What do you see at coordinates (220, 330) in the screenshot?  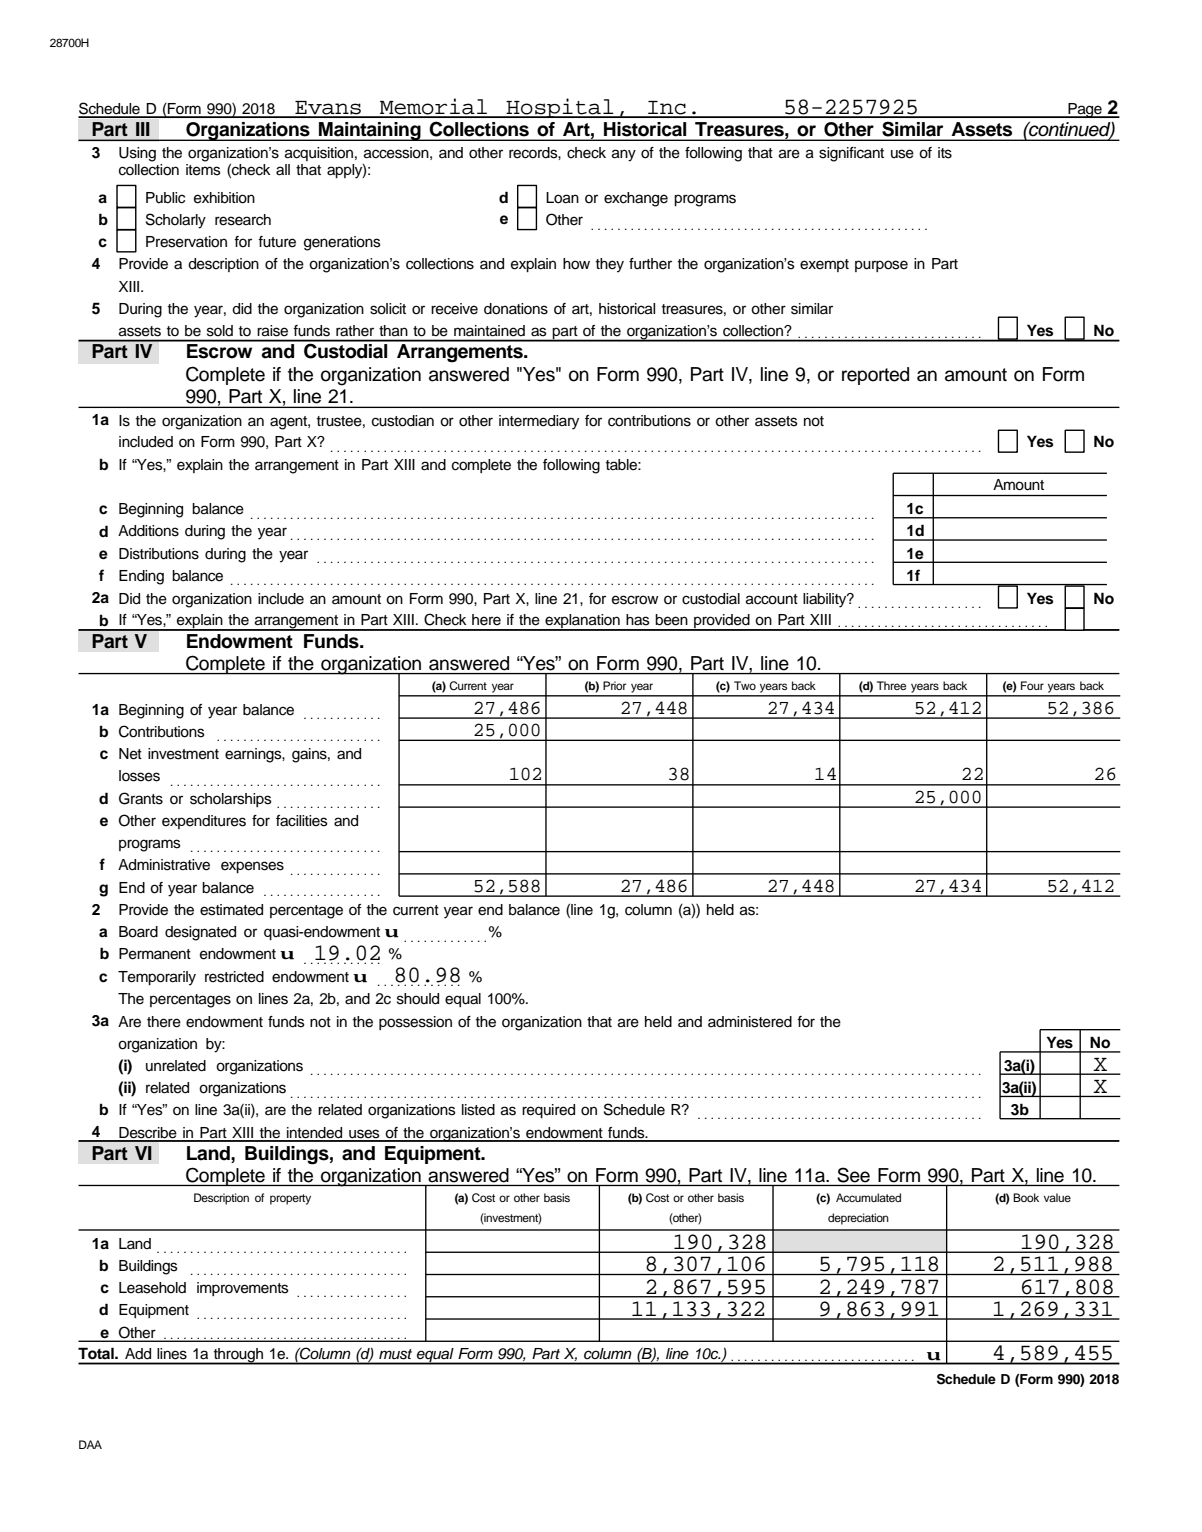 I see `sold` at bounding box center [220, 330].
